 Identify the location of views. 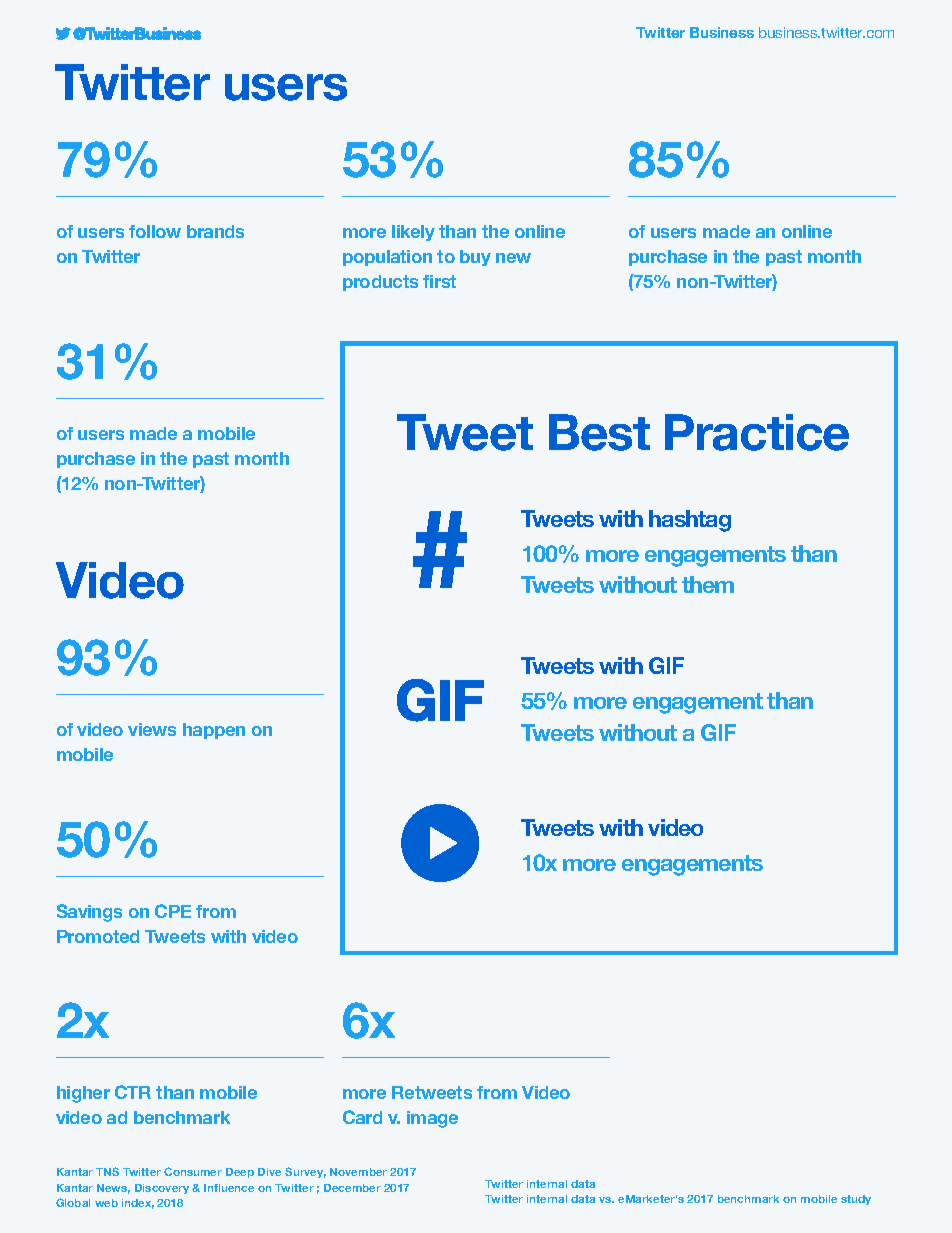
(152, 729).
